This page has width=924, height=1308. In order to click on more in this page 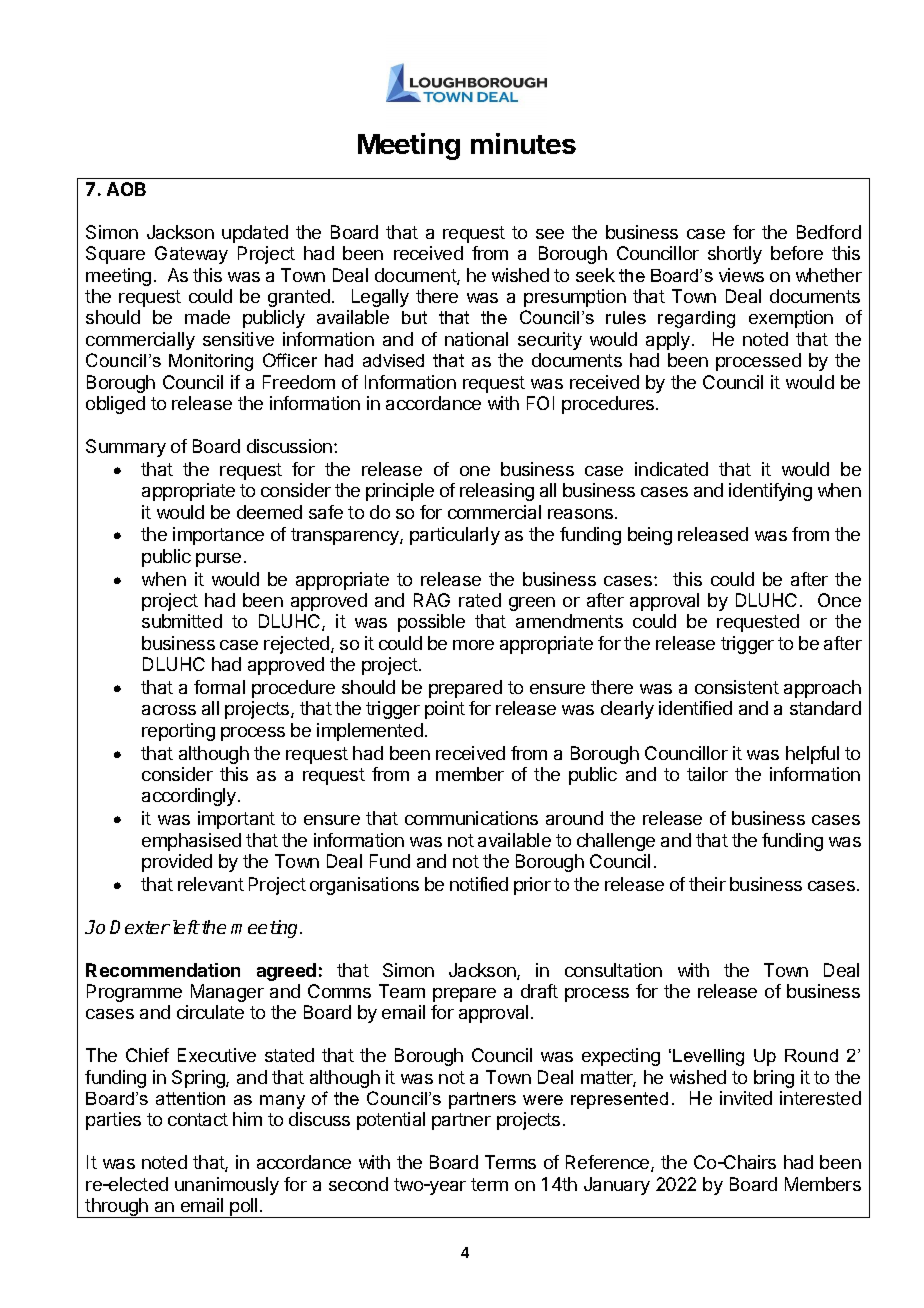, I will do `click(473, 645)`.
